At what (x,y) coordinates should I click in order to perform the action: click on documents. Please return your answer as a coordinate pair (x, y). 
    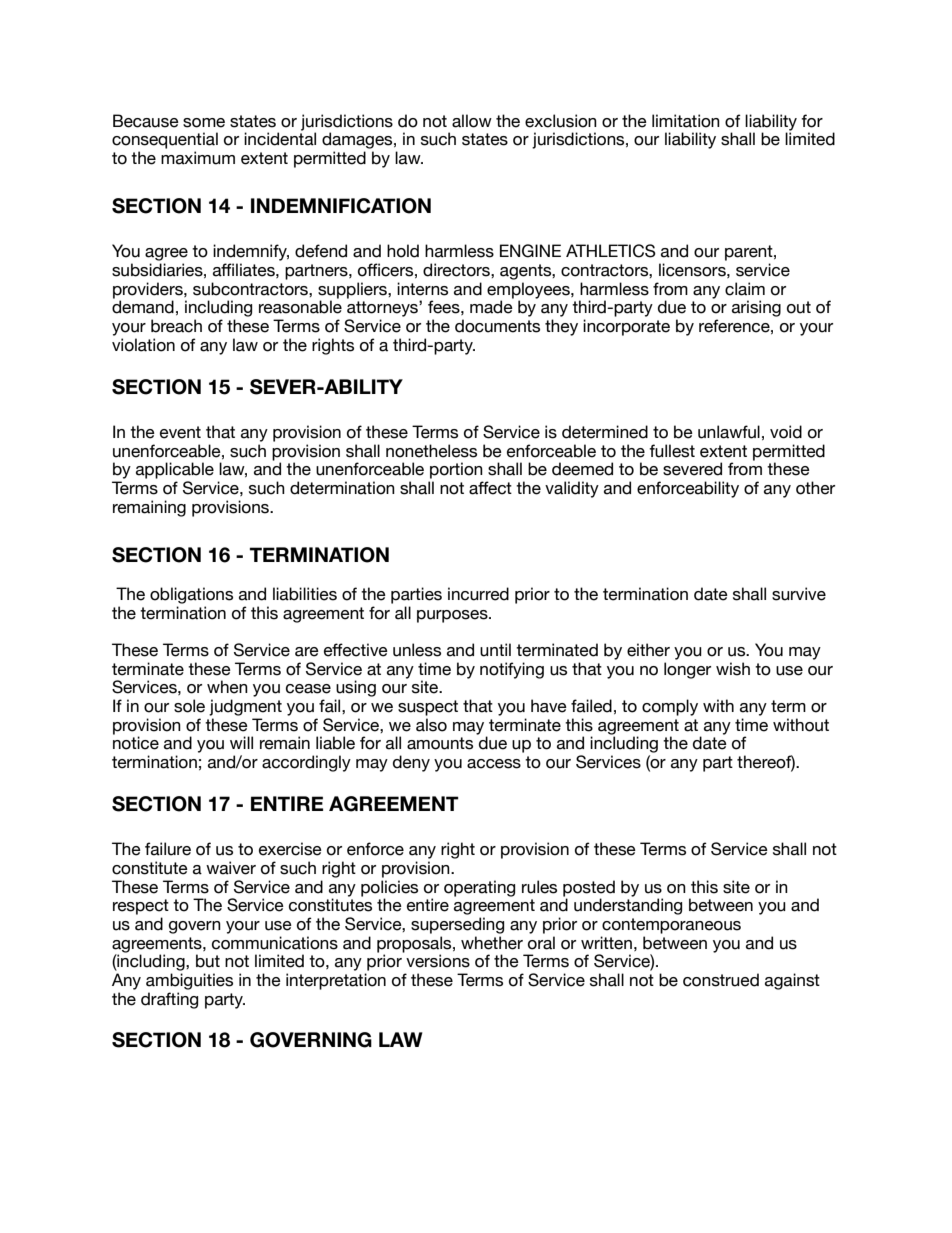
    Looking at the image, I should click on (497, 326).
